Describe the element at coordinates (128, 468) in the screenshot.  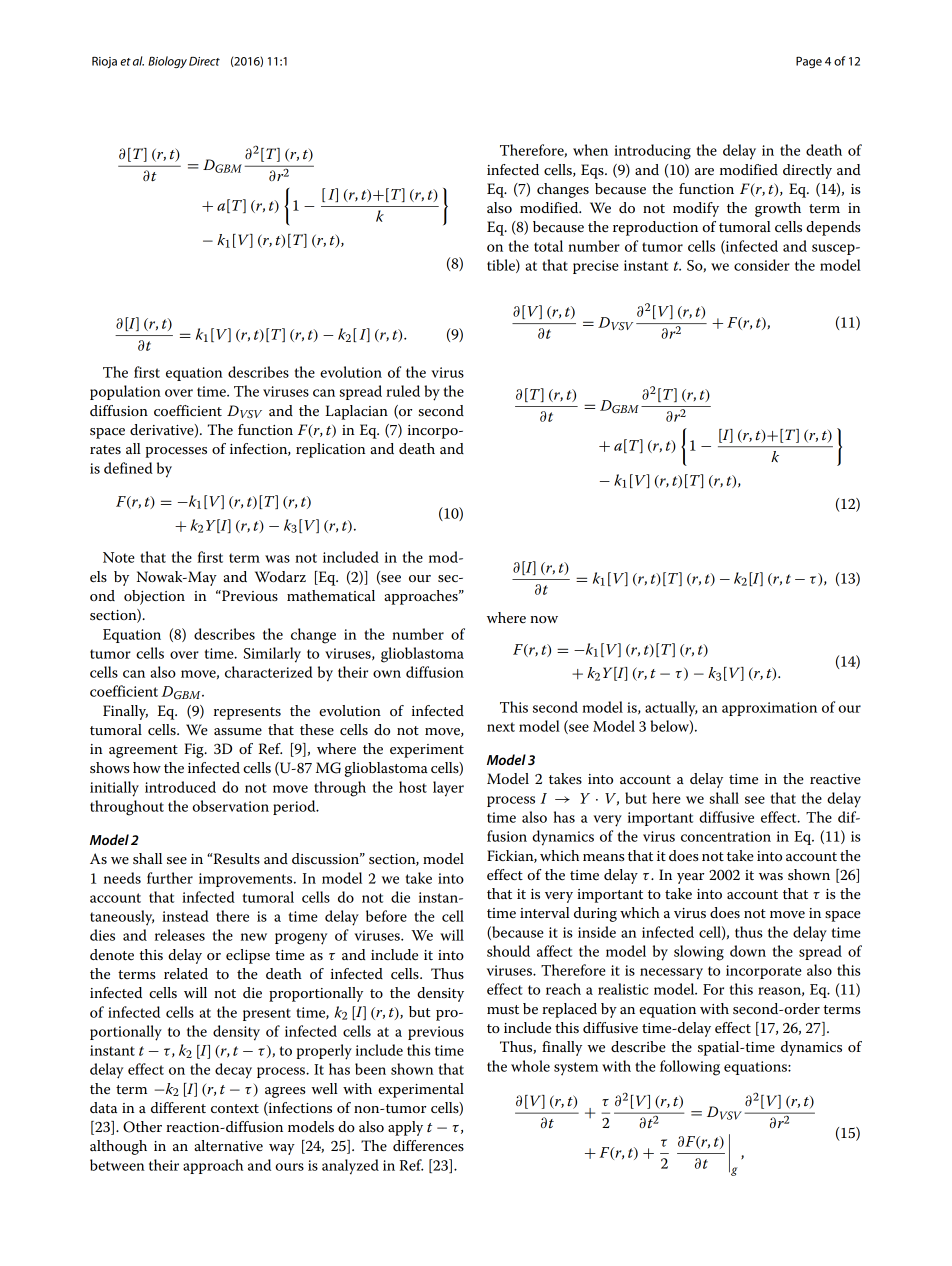
I see `defined` at that location.
